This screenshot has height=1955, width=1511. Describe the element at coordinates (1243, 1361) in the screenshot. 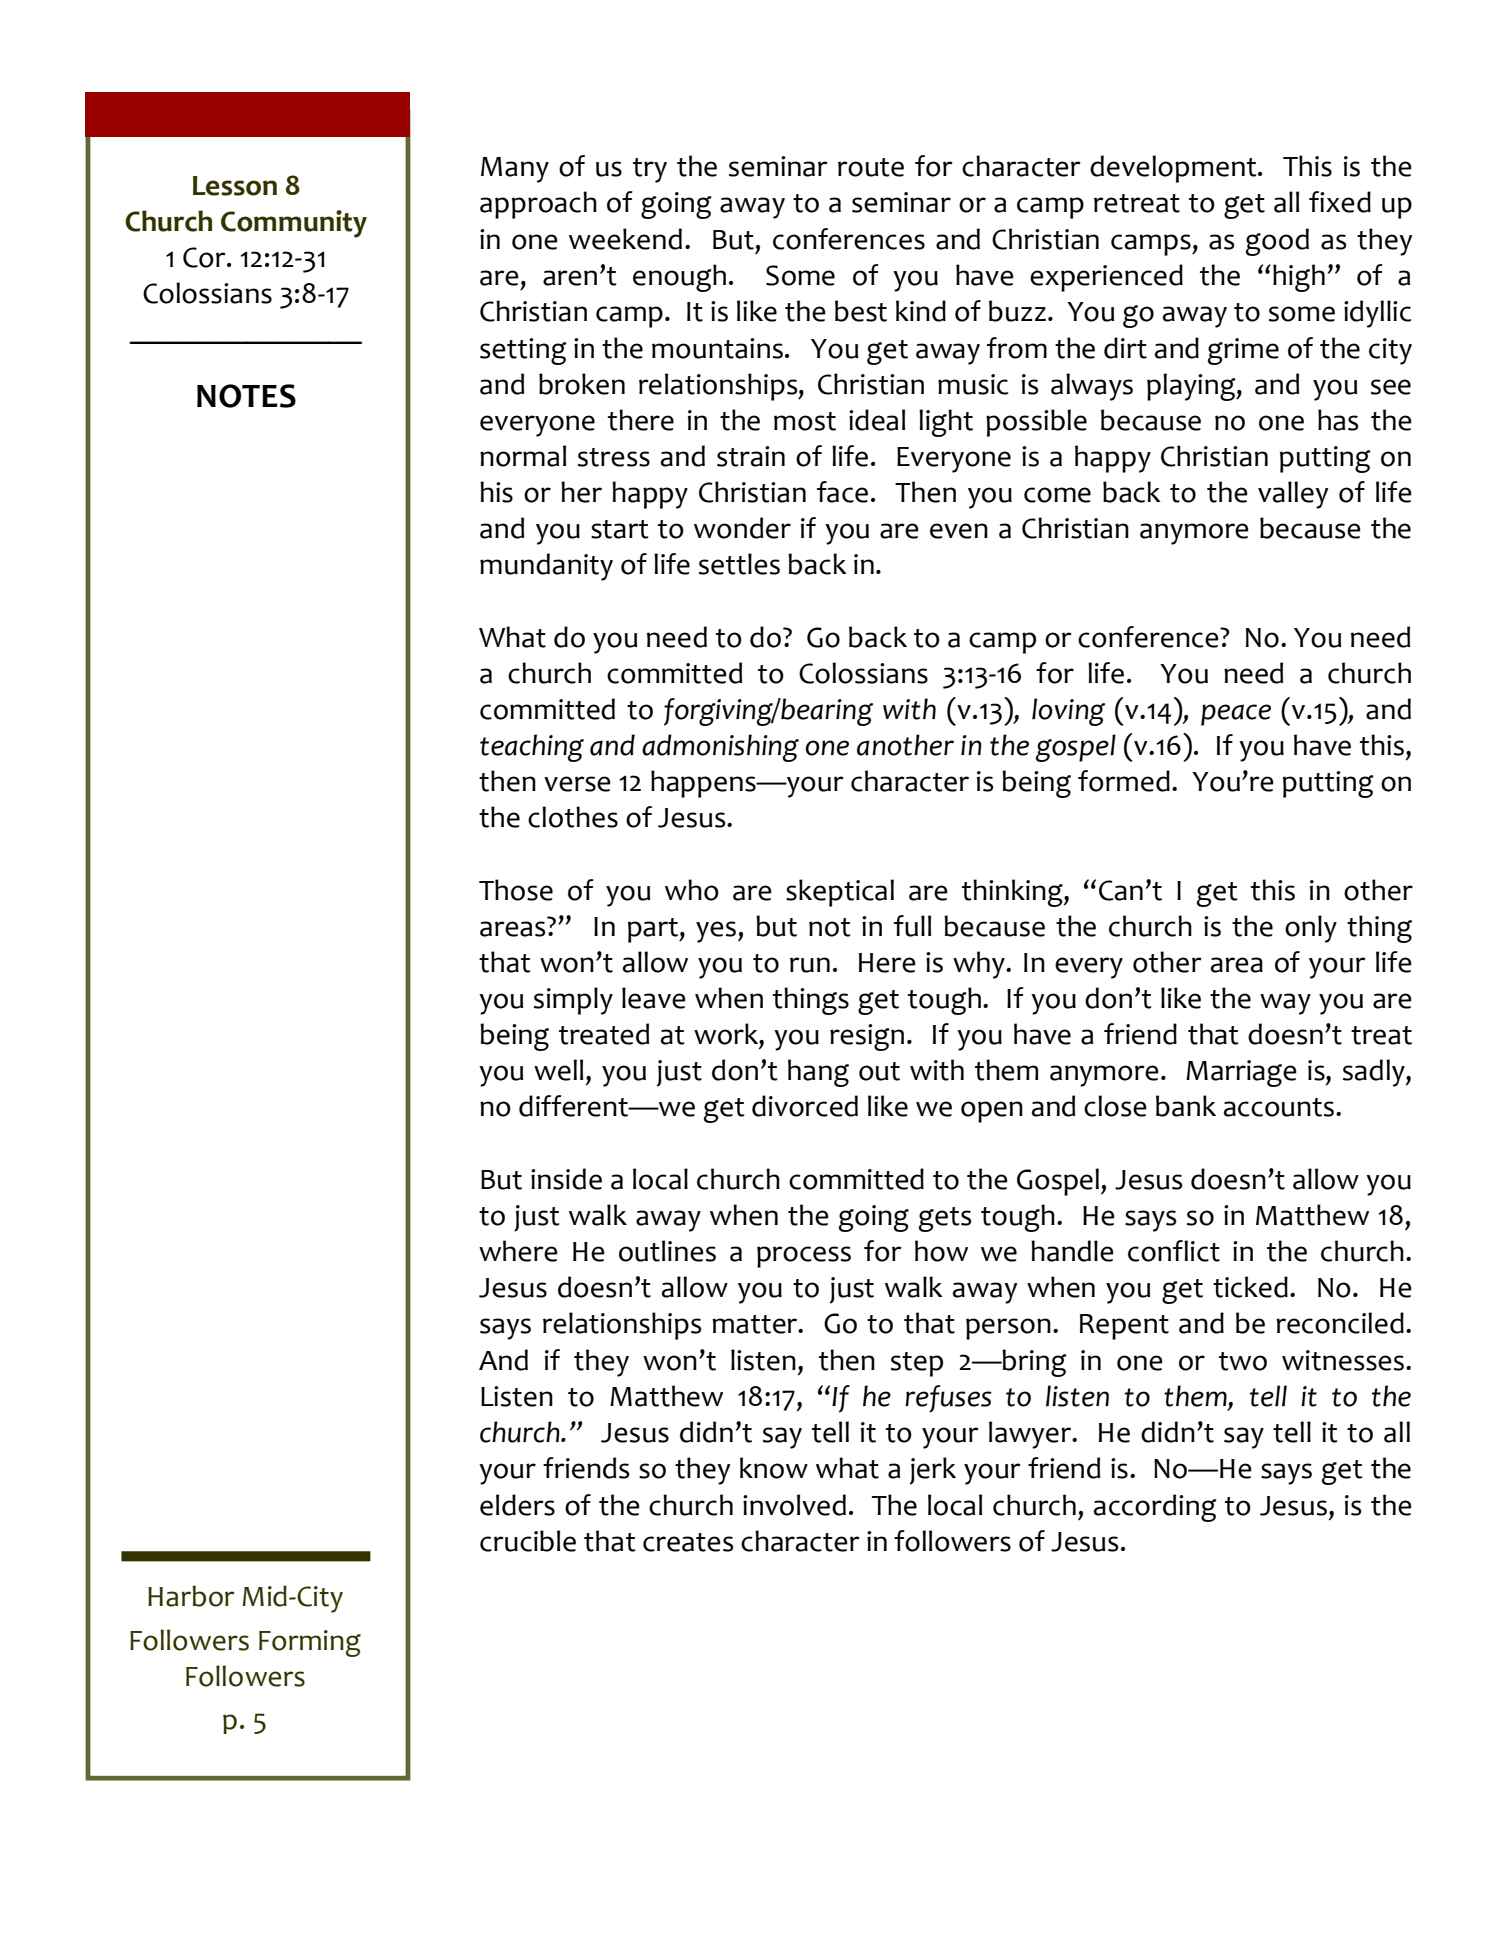

I see `two` at that location.
